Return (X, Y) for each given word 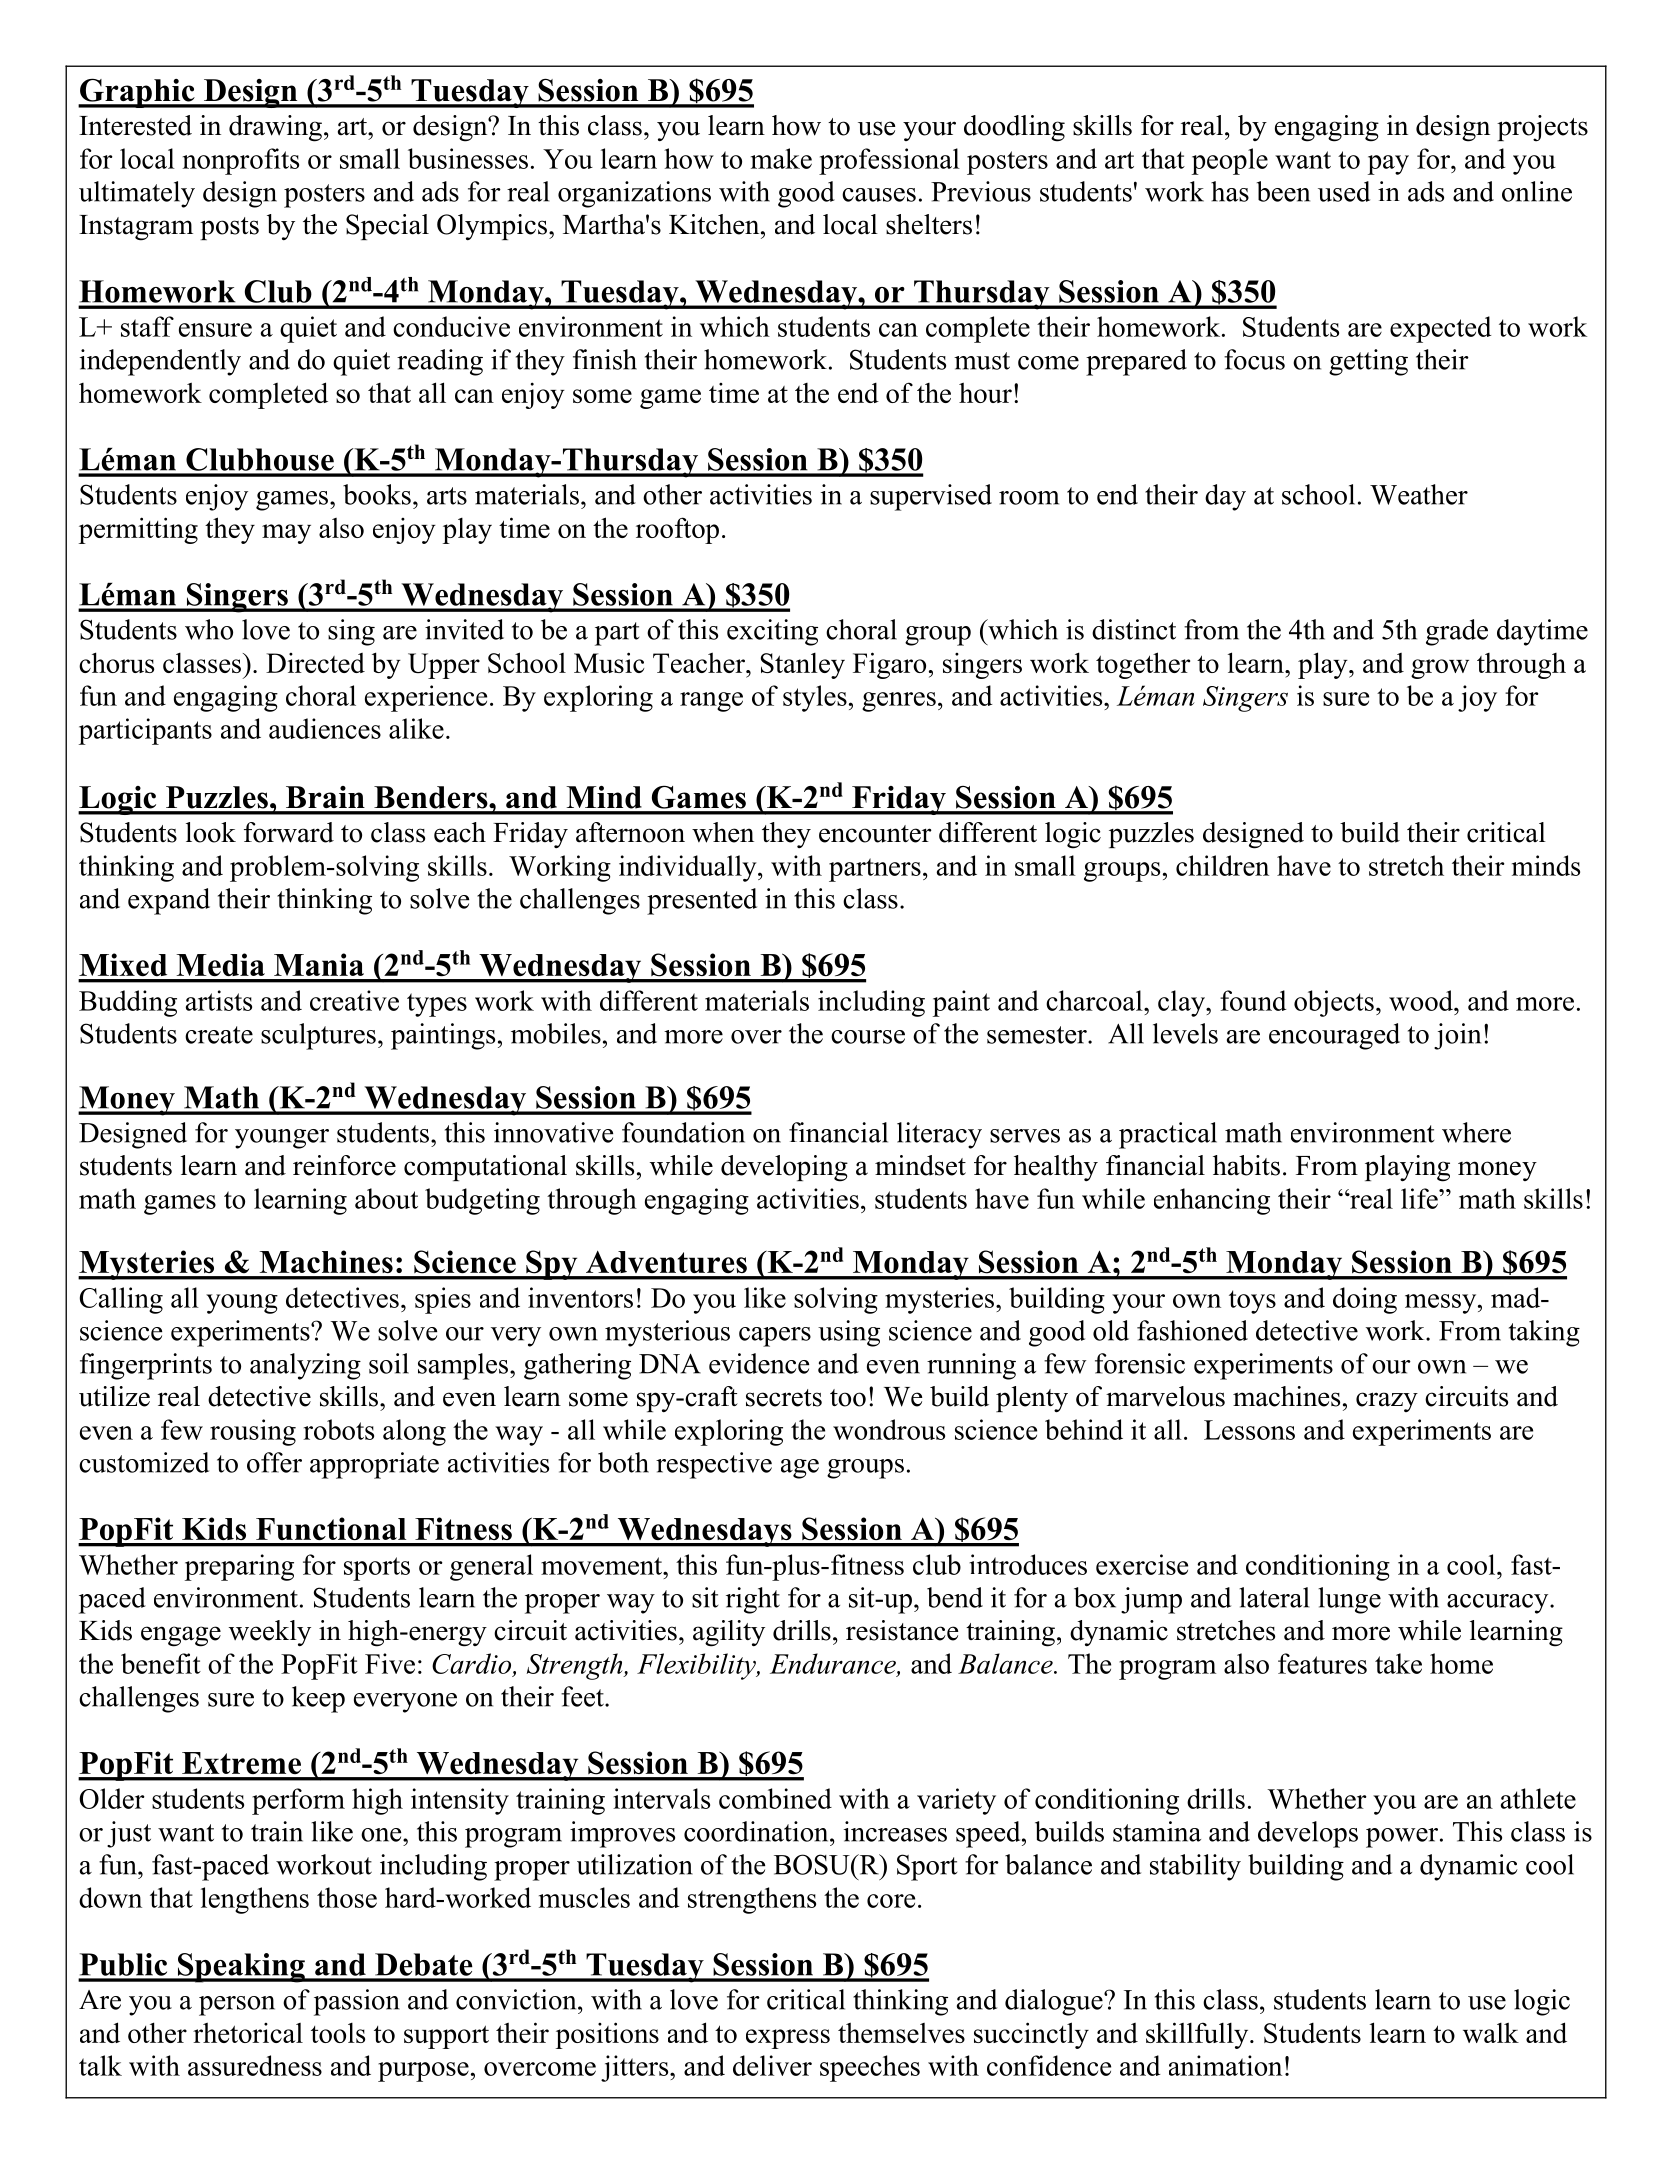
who (209, 629)
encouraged (1334, 1036)
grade (1457, 632)
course (868, 1037)
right (753, 1600)
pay (1388, 165)
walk (1491, 2032)
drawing (275, 128)
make (781, 158)
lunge (1349, 1600)
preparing (239, 1567)
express (788, 2039)
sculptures (318, 1036)
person (237, 2006)
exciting (772, 632)
